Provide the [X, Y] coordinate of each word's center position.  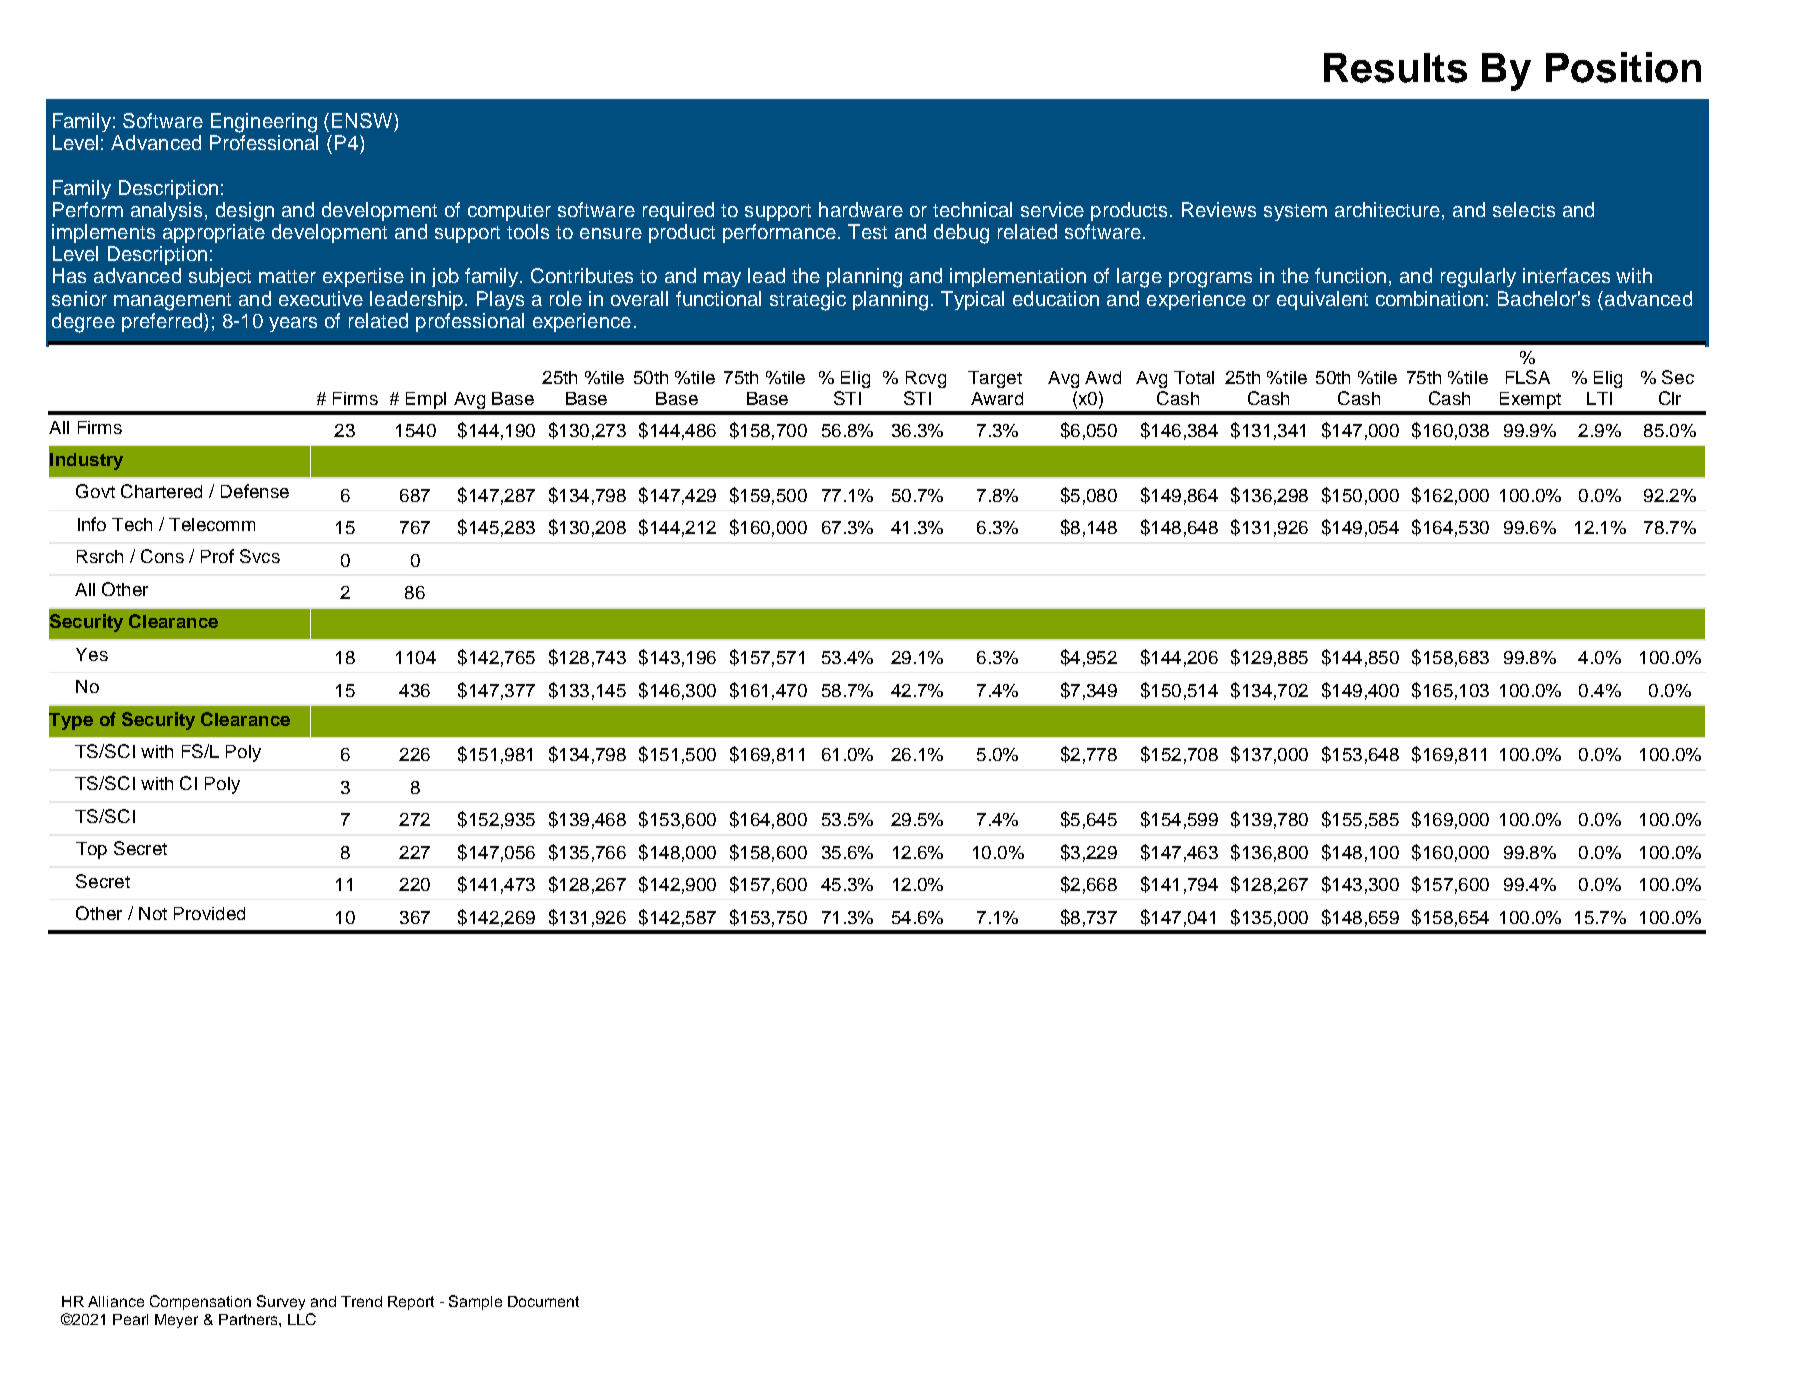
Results [1395, 68]
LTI [1599, 398]
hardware [861, 209]
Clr [1670, 398]
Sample [475, 1302]
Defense [255, 491]
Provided [209, 913]
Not [153, 913]
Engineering [264, 123]
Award [997, 398]
